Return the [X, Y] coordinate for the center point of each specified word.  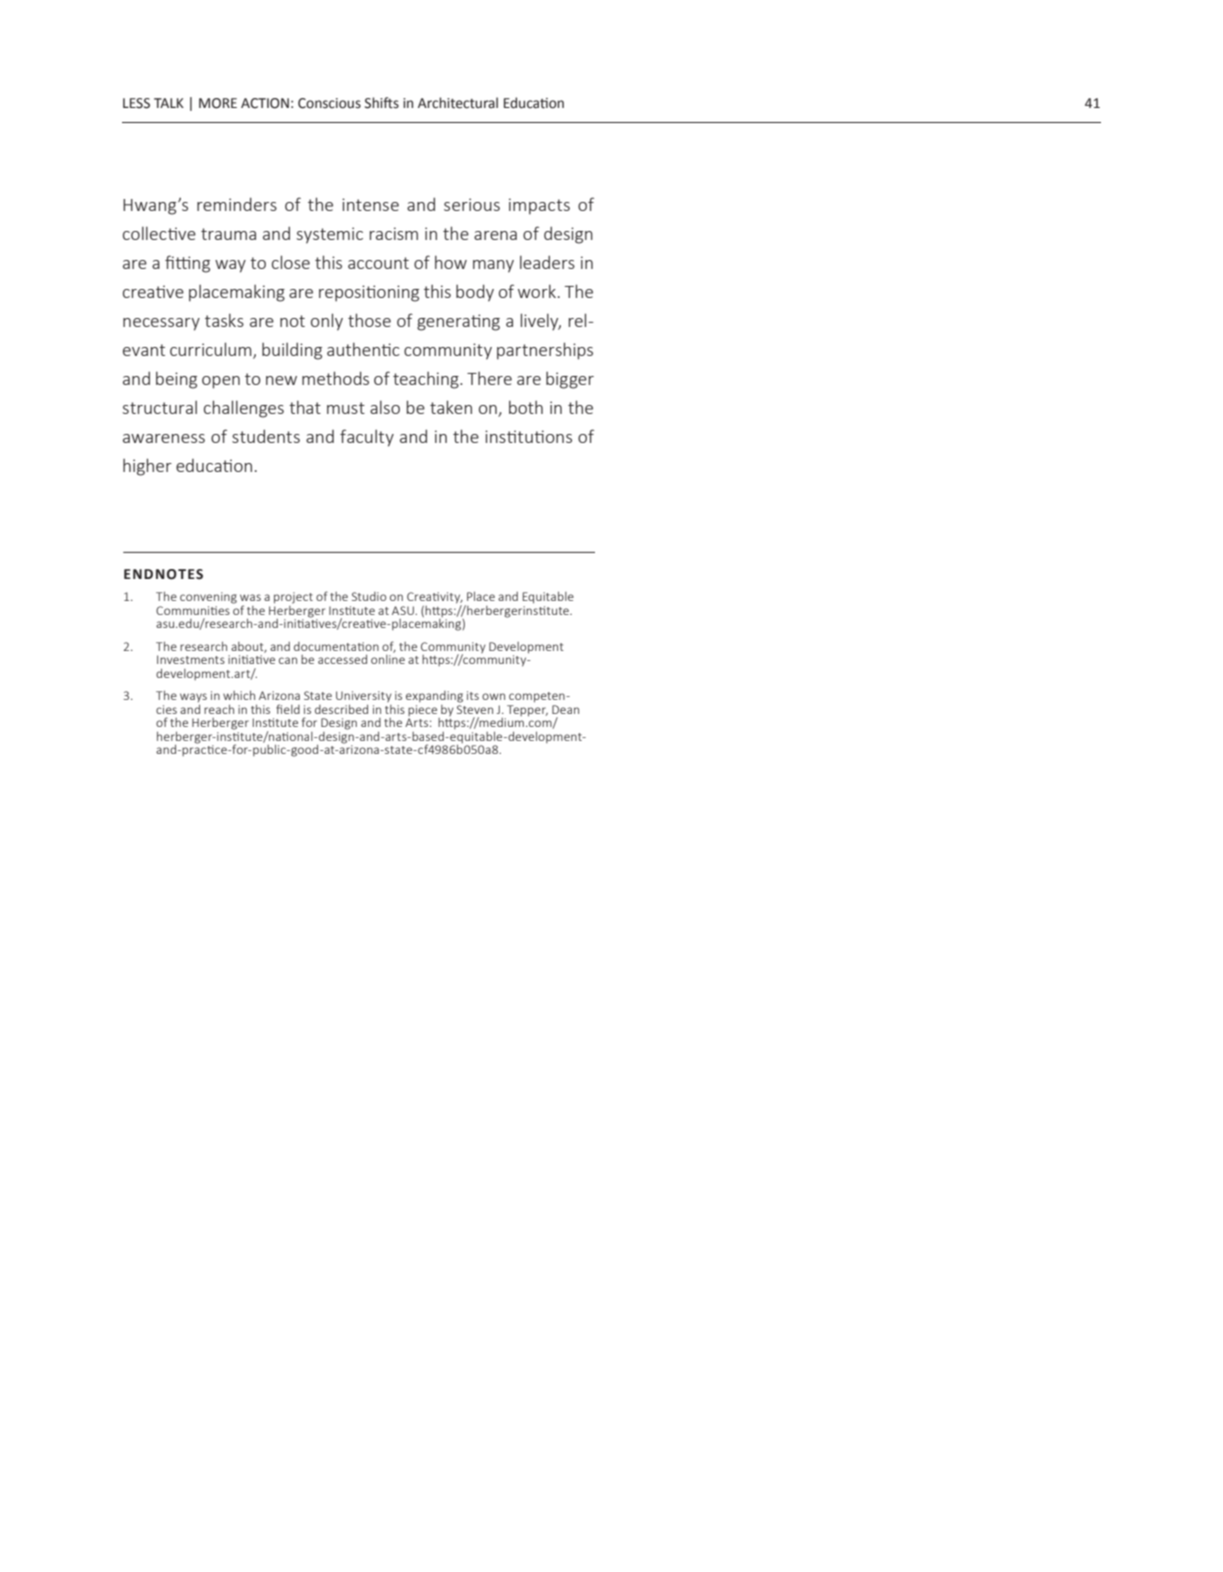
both [526, 407]
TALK [169, 103]
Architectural [458, 103]
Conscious [329, 103]
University [364, 698]
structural [160, 407]
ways [193, 699]
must [346, 408]
